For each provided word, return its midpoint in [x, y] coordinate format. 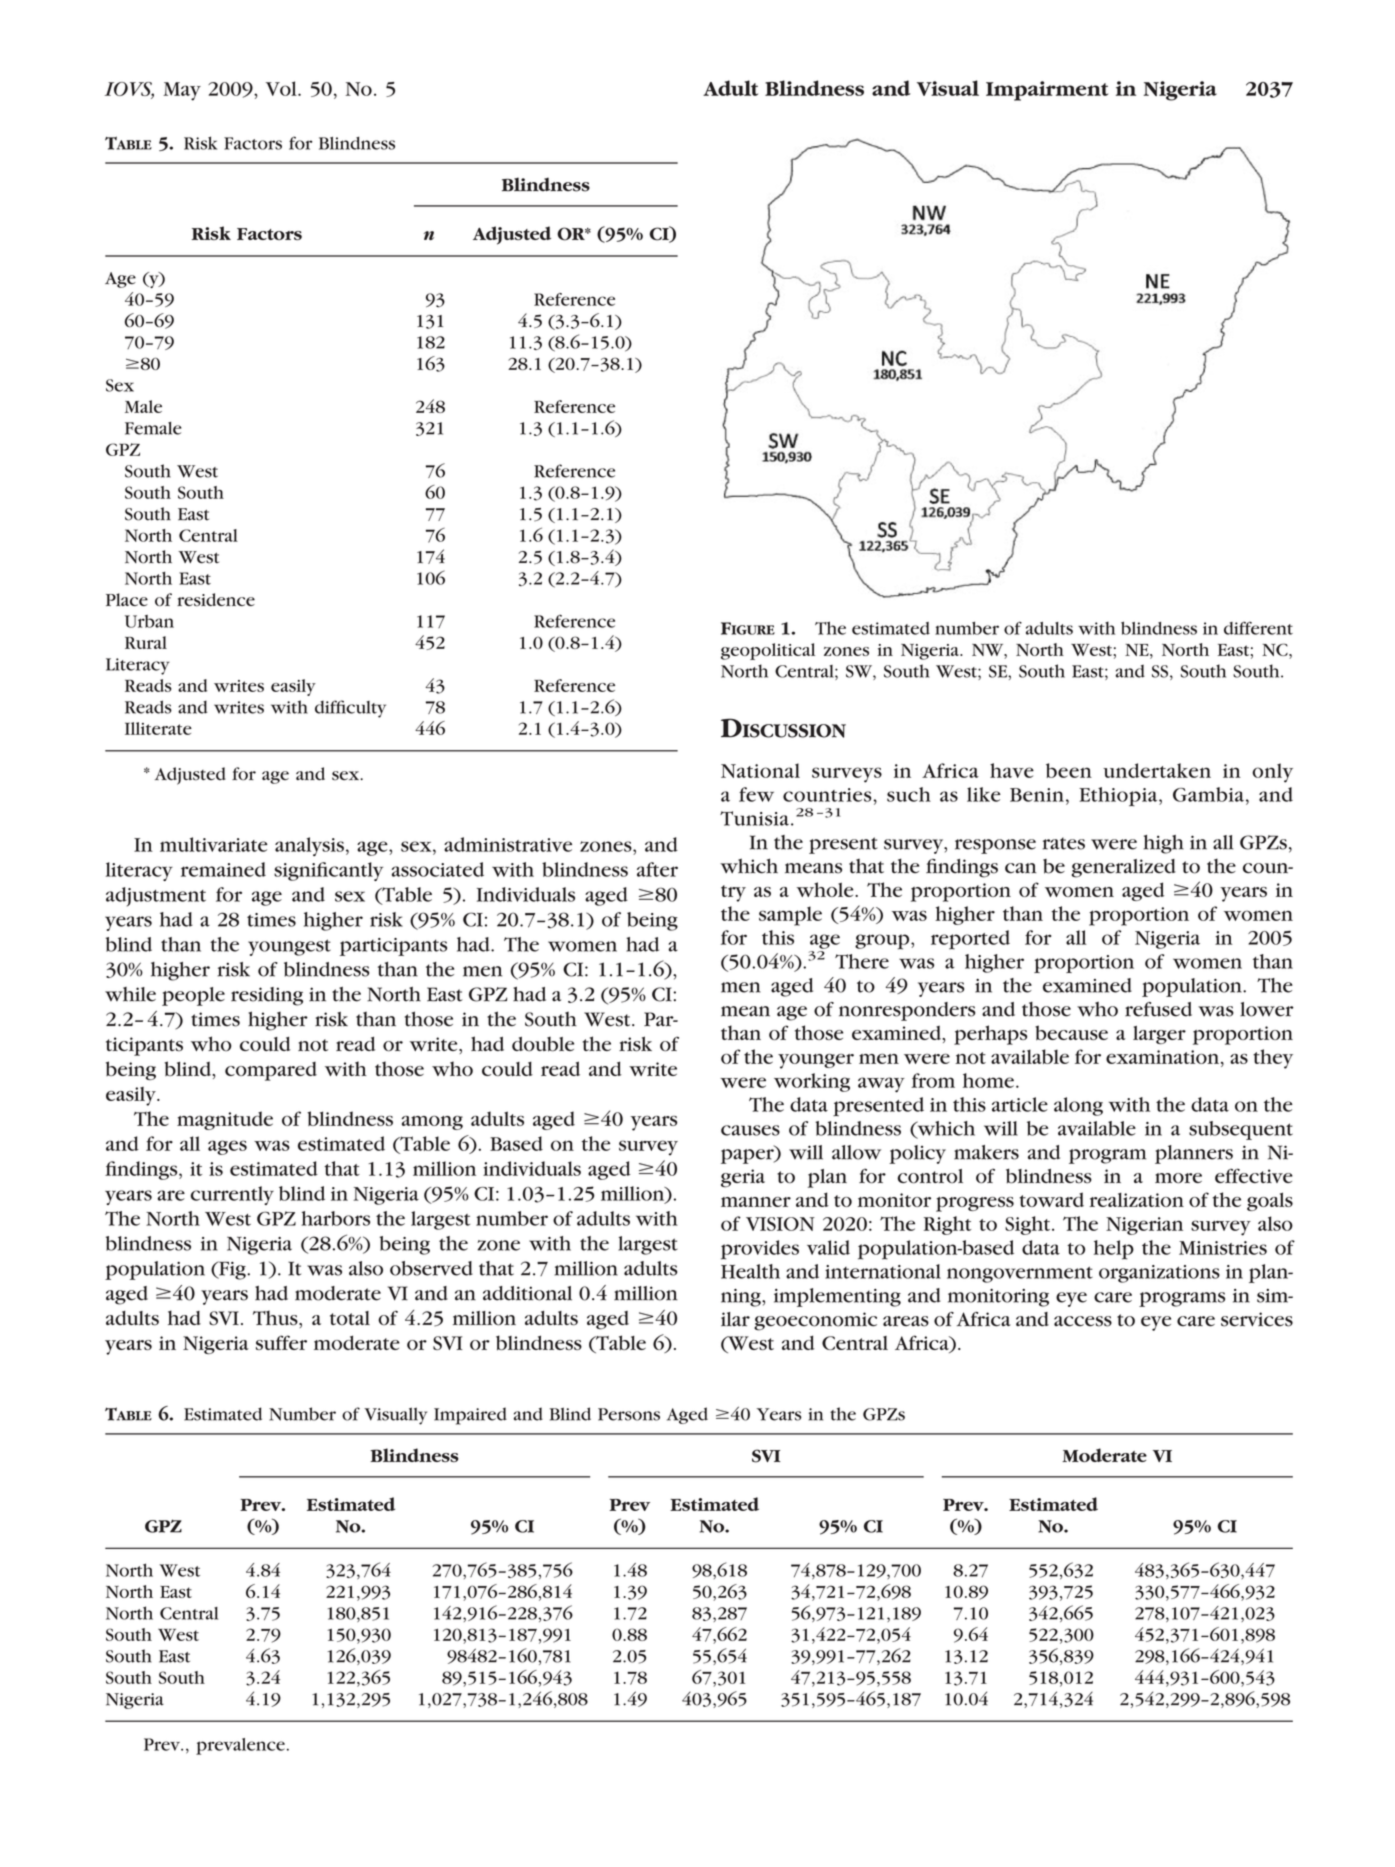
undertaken [1157, 770]
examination [1164, 1057]
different [1258, 628]
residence [216, 599]
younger [816, 1061]
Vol [282, 88]
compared [271, 1071]
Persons [629, 1414]
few [756, 794]
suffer [281, 1342]
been [1069, 770]
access [1083, 1321]
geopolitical [768, 651]
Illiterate [158, 728]
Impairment [1047, 91]
